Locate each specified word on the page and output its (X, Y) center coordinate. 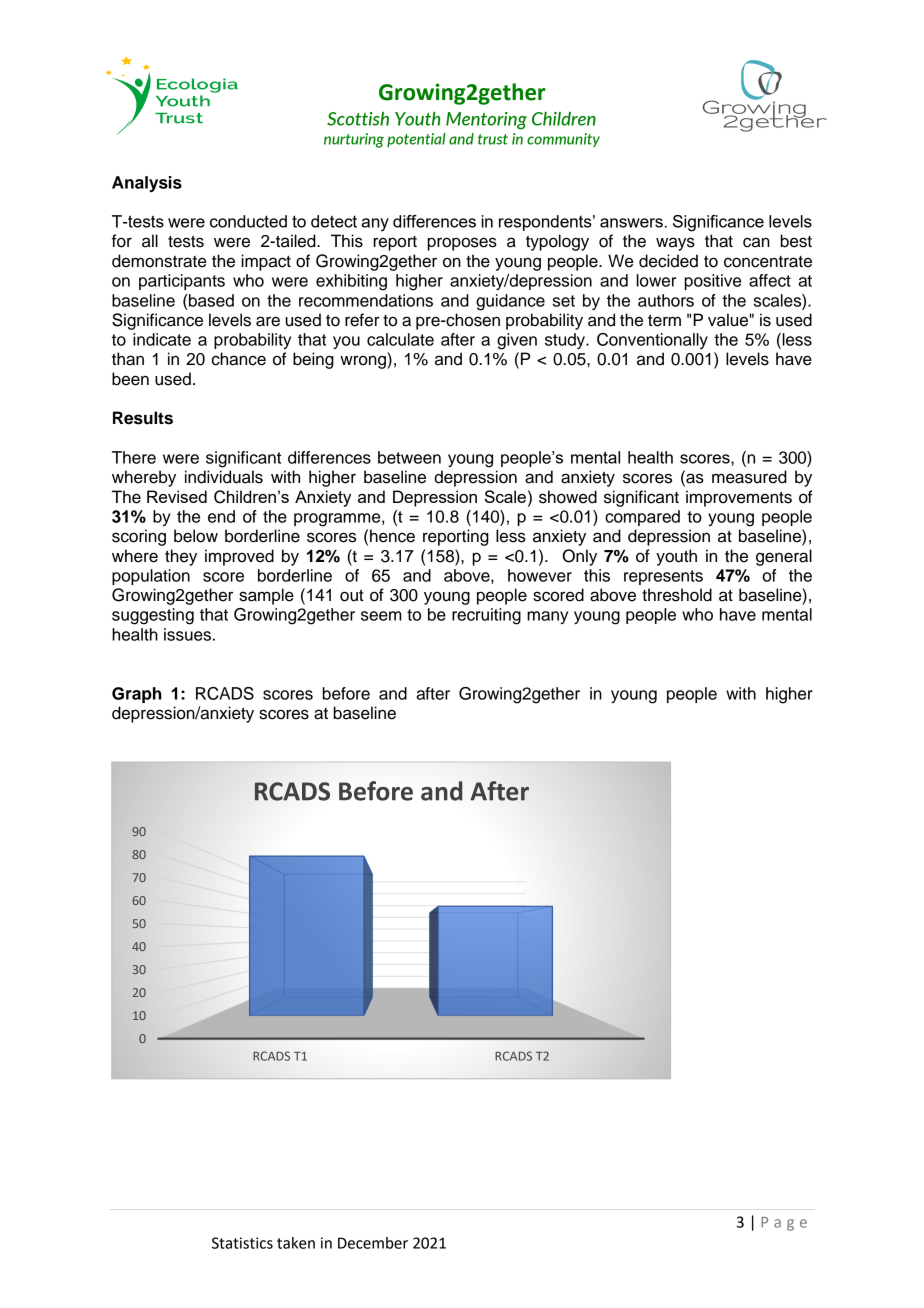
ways (675, 244)
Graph (137, 695)
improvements (739, 498)
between (409, 457)
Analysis (147, 184)
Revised (177, 496)
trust (493, 139)
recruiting (486, 616)
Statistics (242, 1243)
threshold (677, 595)
